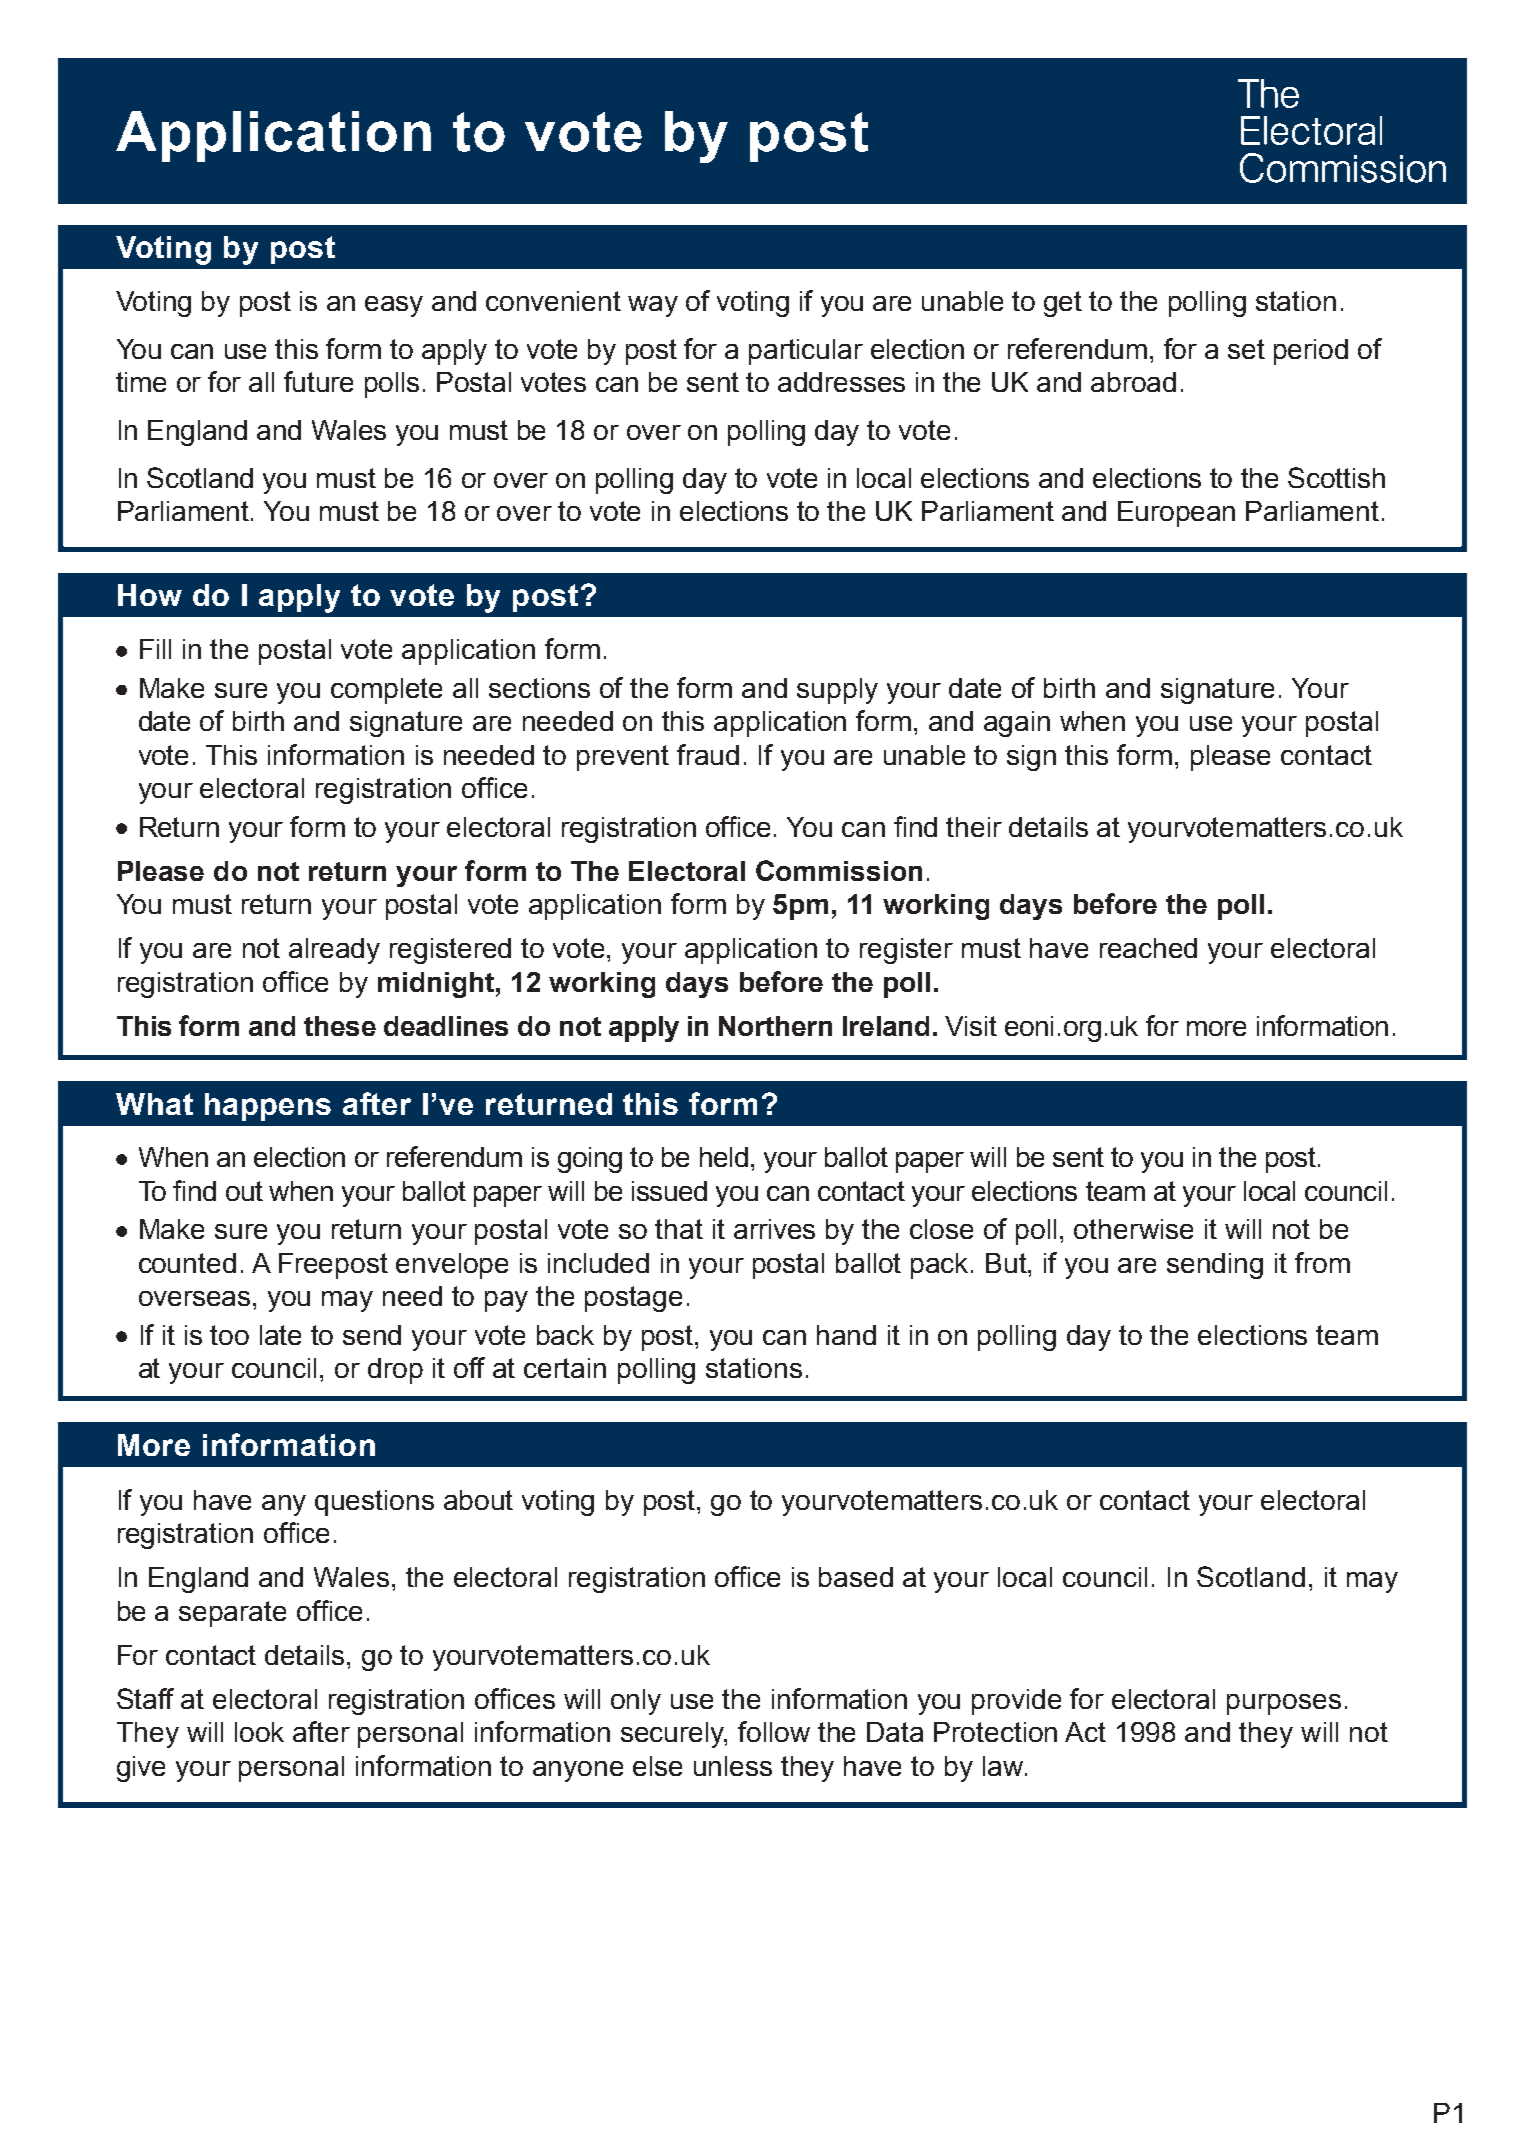  What do you see at coordinates (1017, 724) in the screenshot?
I see `again` at bounding box center [1017, 724].
